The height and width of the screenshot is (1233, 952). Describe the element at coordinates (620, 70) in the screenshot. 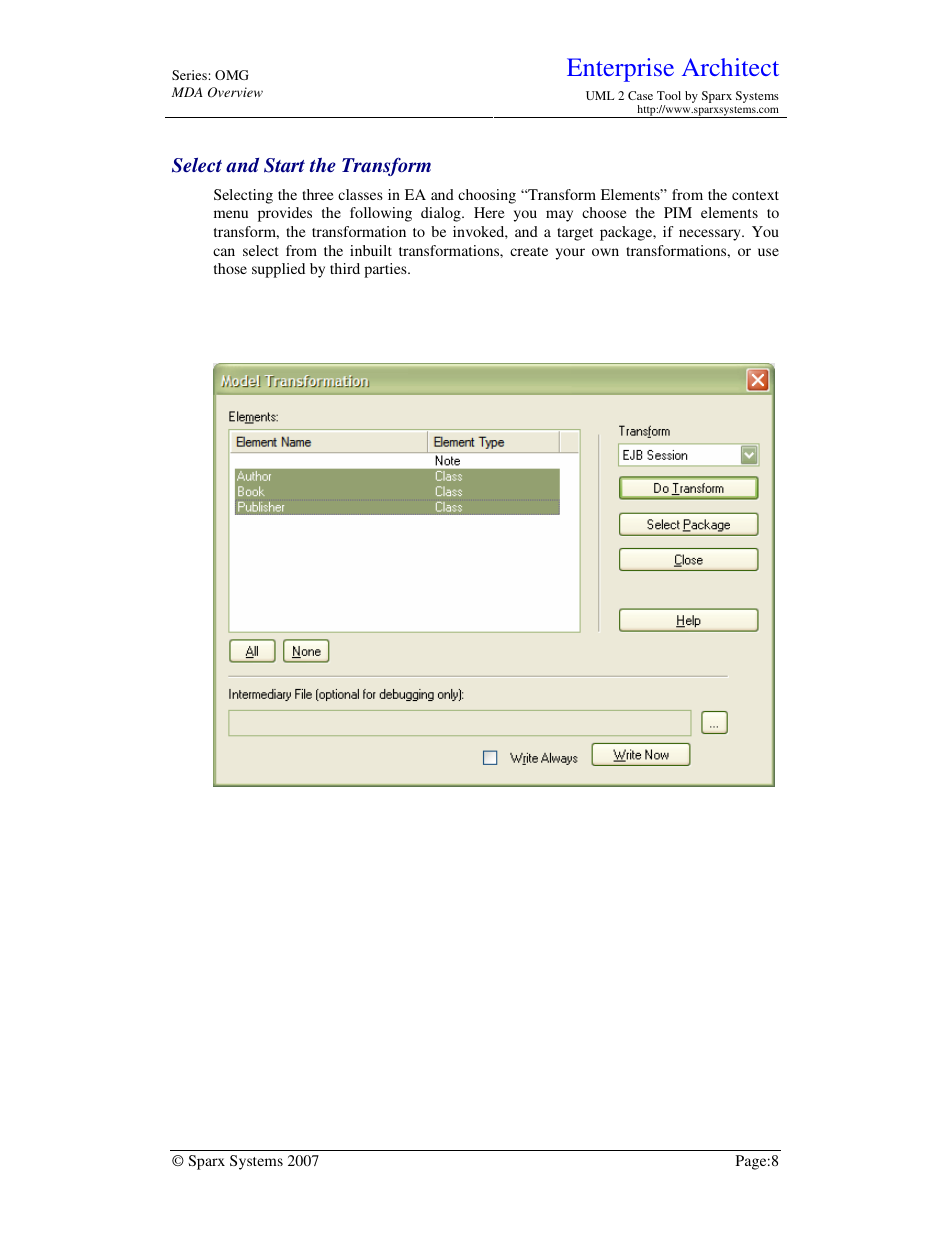

I see `Enterprise` at that location.
